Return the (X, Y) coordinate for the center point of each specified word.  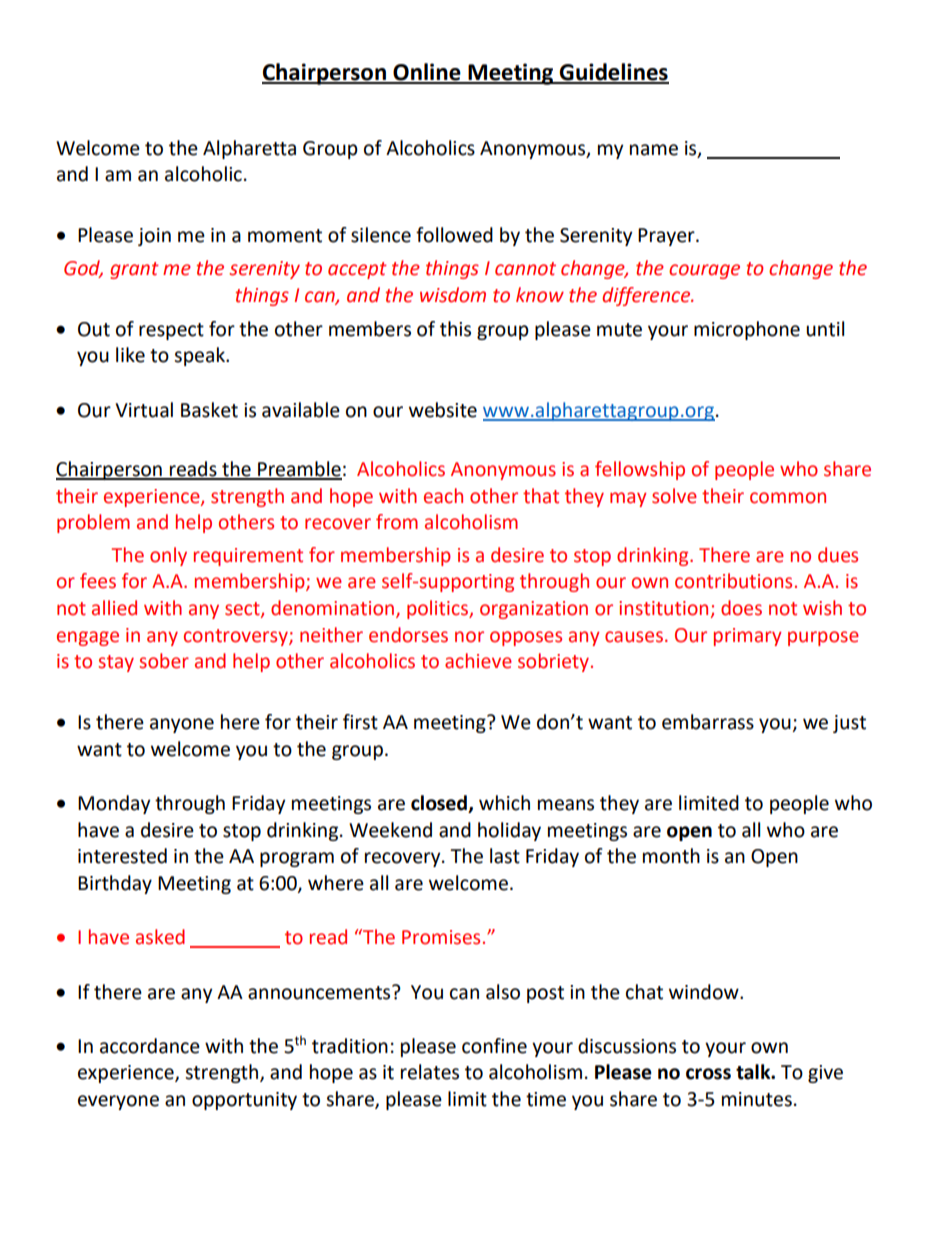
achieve (478, 661)
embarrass (708, 722)
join (154, 237)
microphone (747, 330)
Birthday (115, 884)
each (443, 496)
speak (201, 356)
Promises (441, 937)
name (654, 150)
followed (454, 235)
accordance (150, 1046)
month (671, 856)
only (168, 556)
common (788, 498)
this (455, 329)
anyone (182, 725)
